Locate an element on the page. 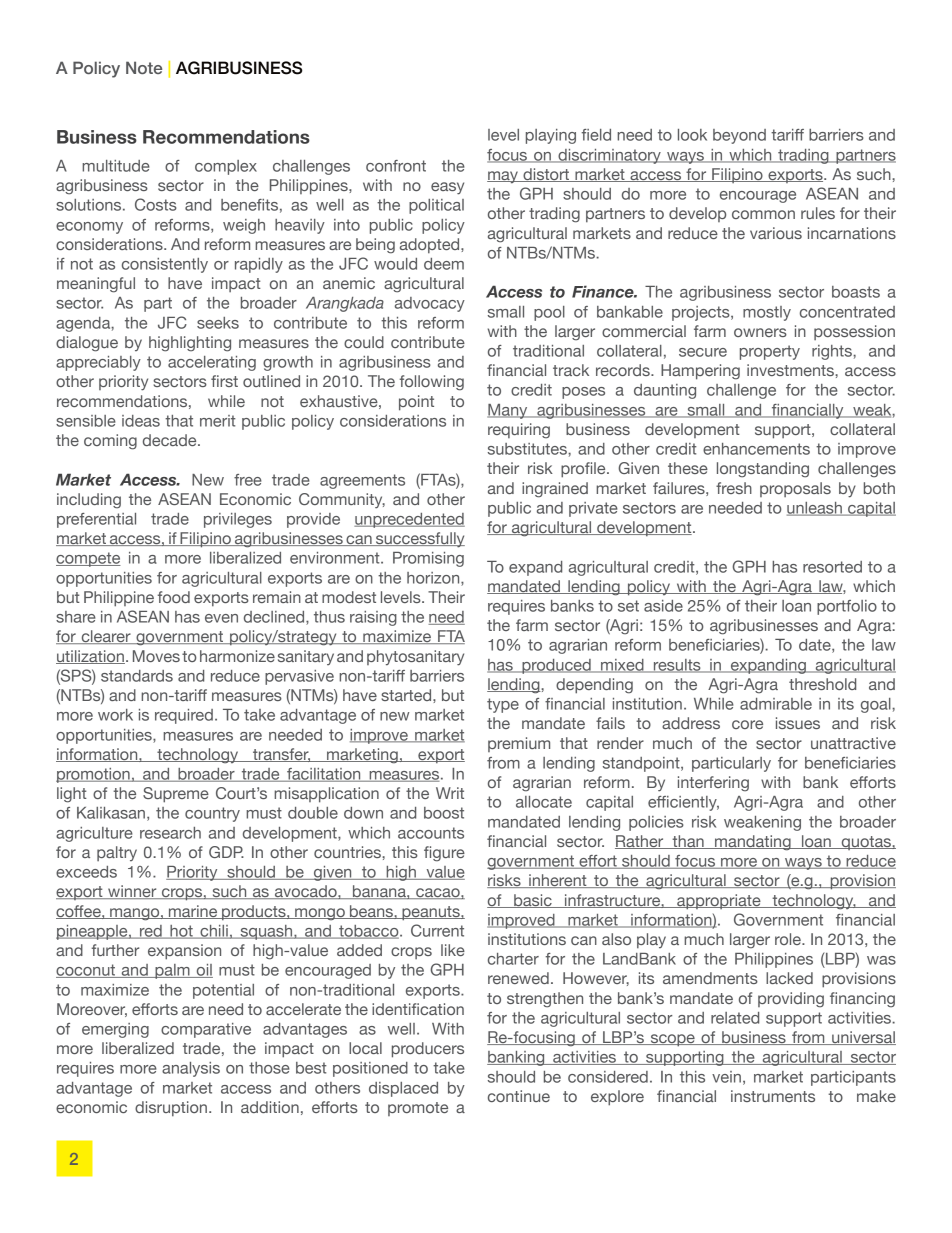 The image size is (952, 1233). analysis is located at coordinates (191, 1069).
